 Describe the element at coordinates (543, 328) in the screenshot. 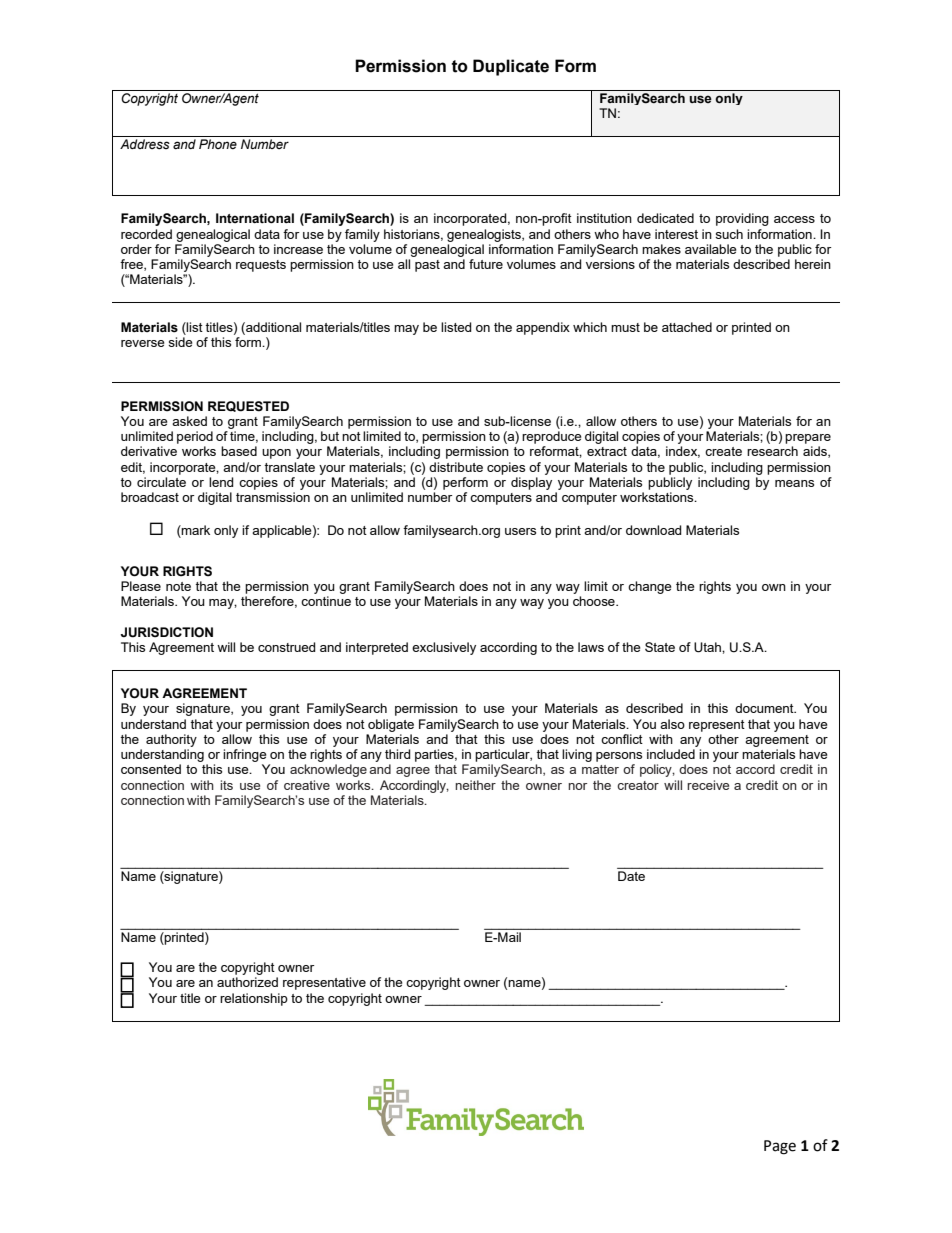

I see `appendix` at that location.
